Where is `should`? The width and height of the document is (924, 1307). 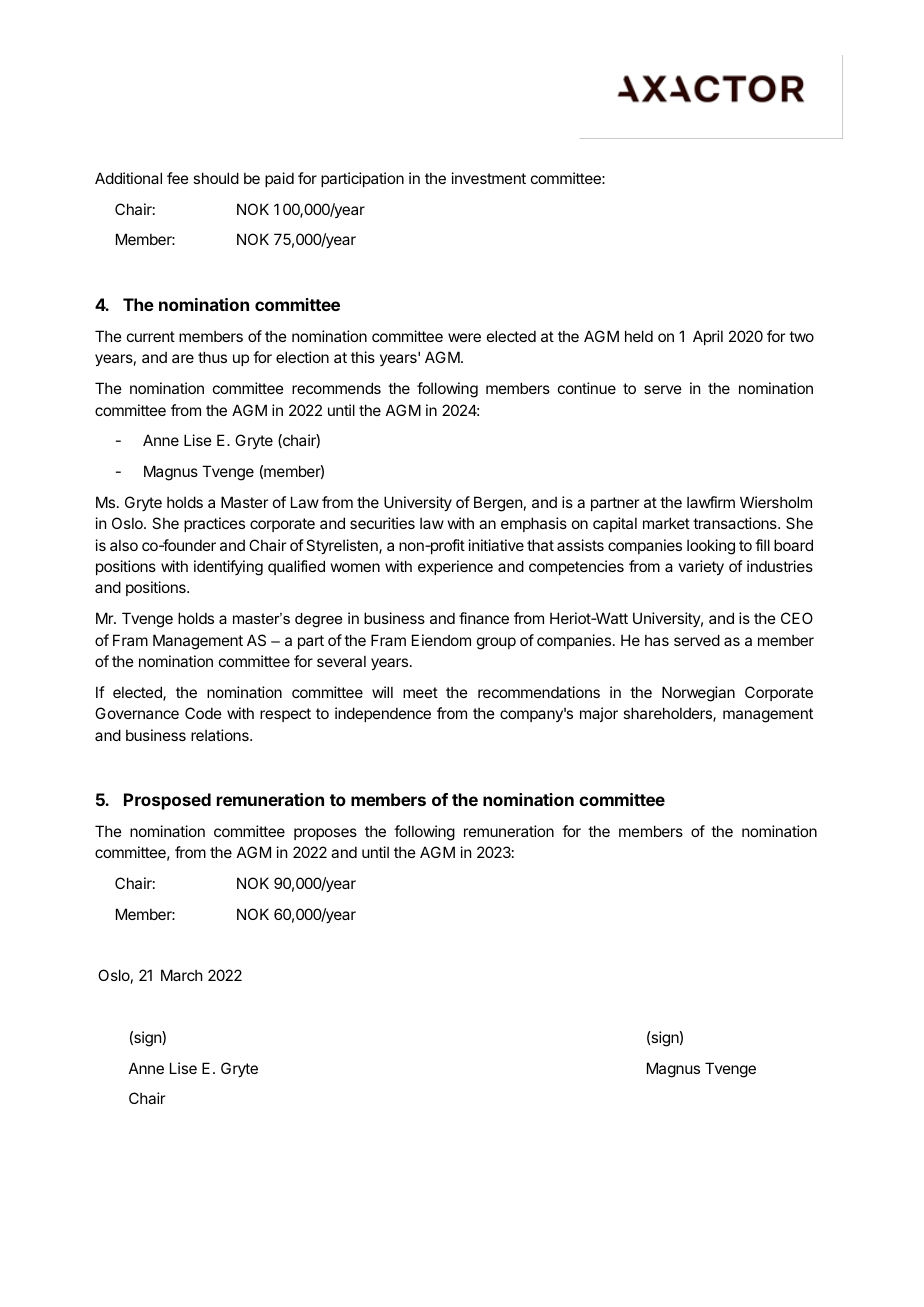
should is located at coordinates (216, 178).
